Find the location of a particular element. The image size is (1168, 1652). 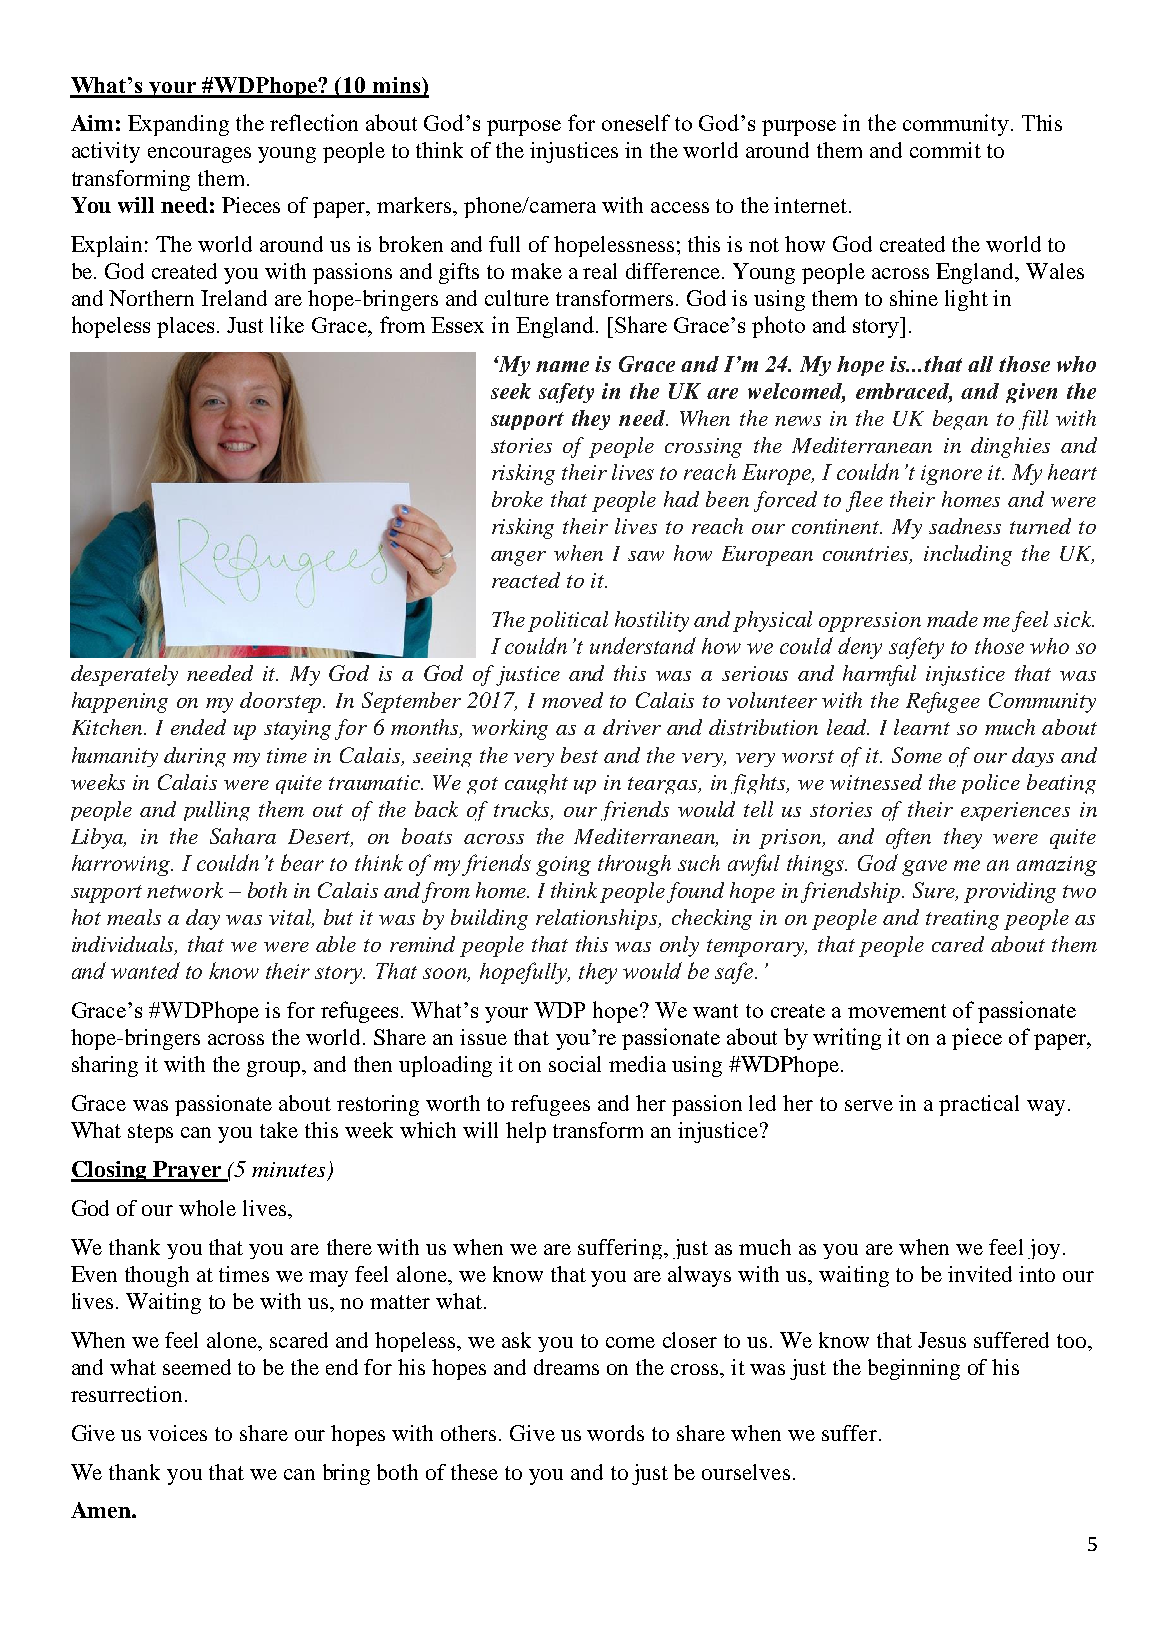

encourages is located at coordinates (199, 155).
